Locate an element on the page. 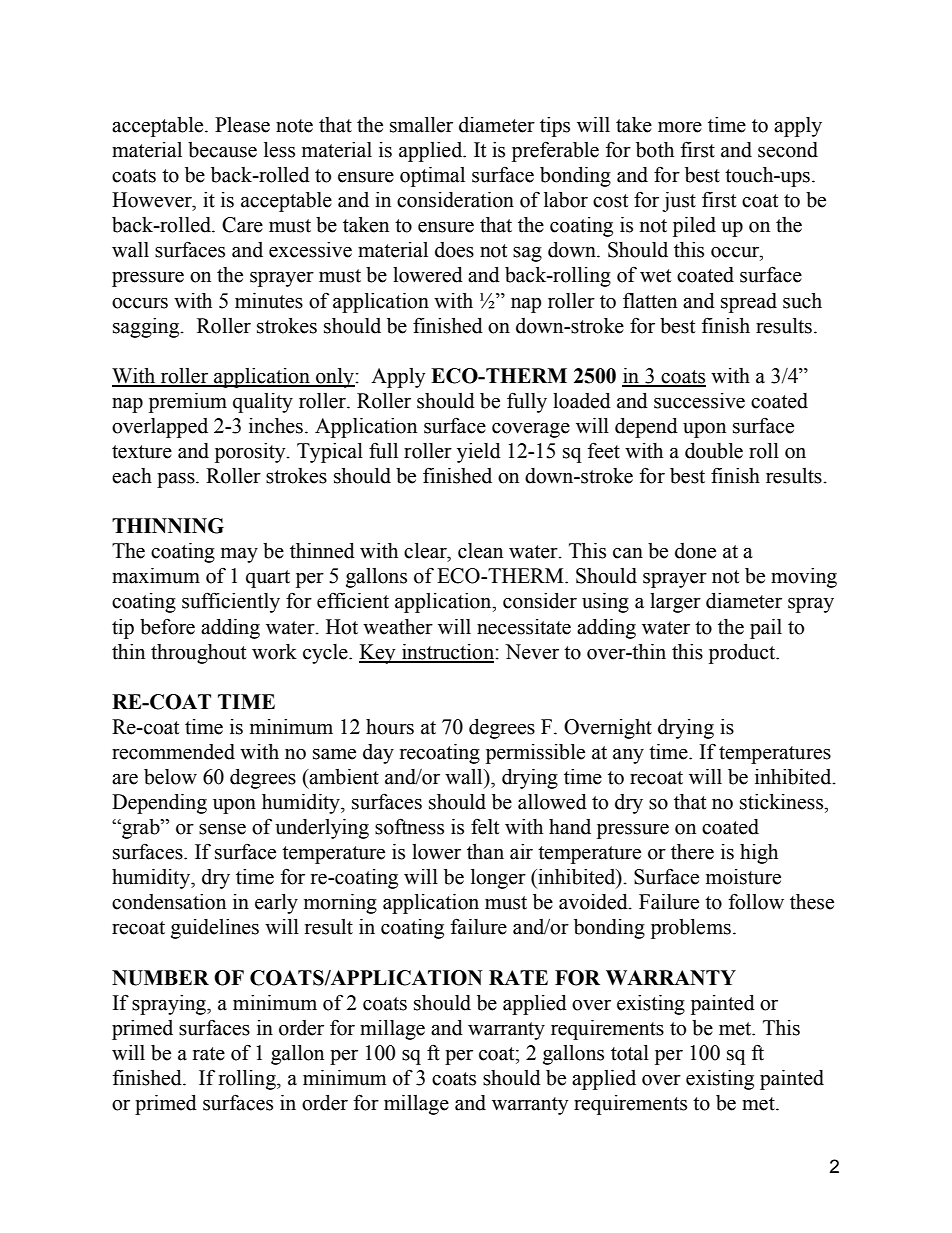 The height and width of the document is (1233, 952). second is located at coordinates (788, 150).
